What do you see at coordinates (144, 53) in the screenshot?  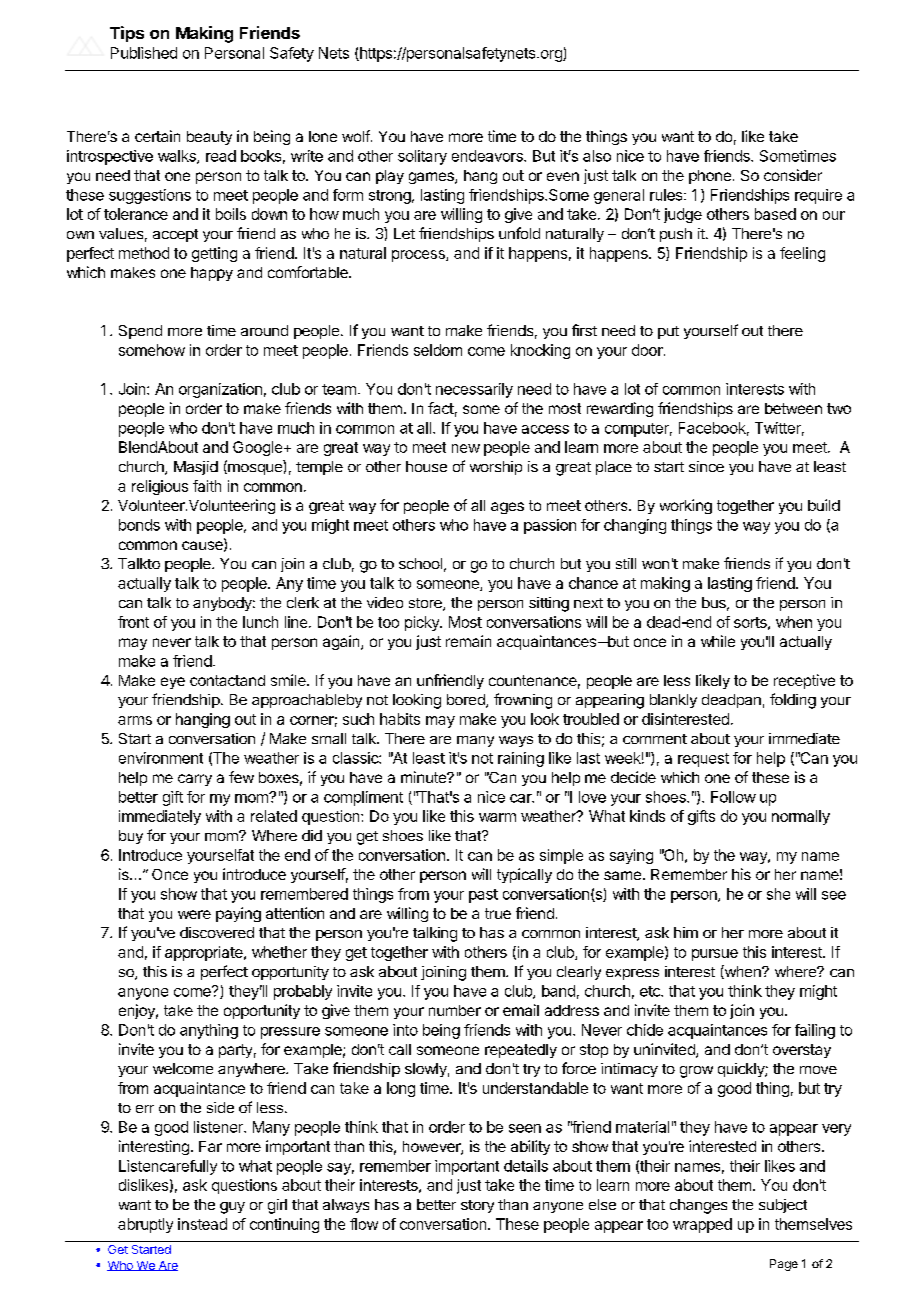 I see `Published` at bounding box center [144, 53].
